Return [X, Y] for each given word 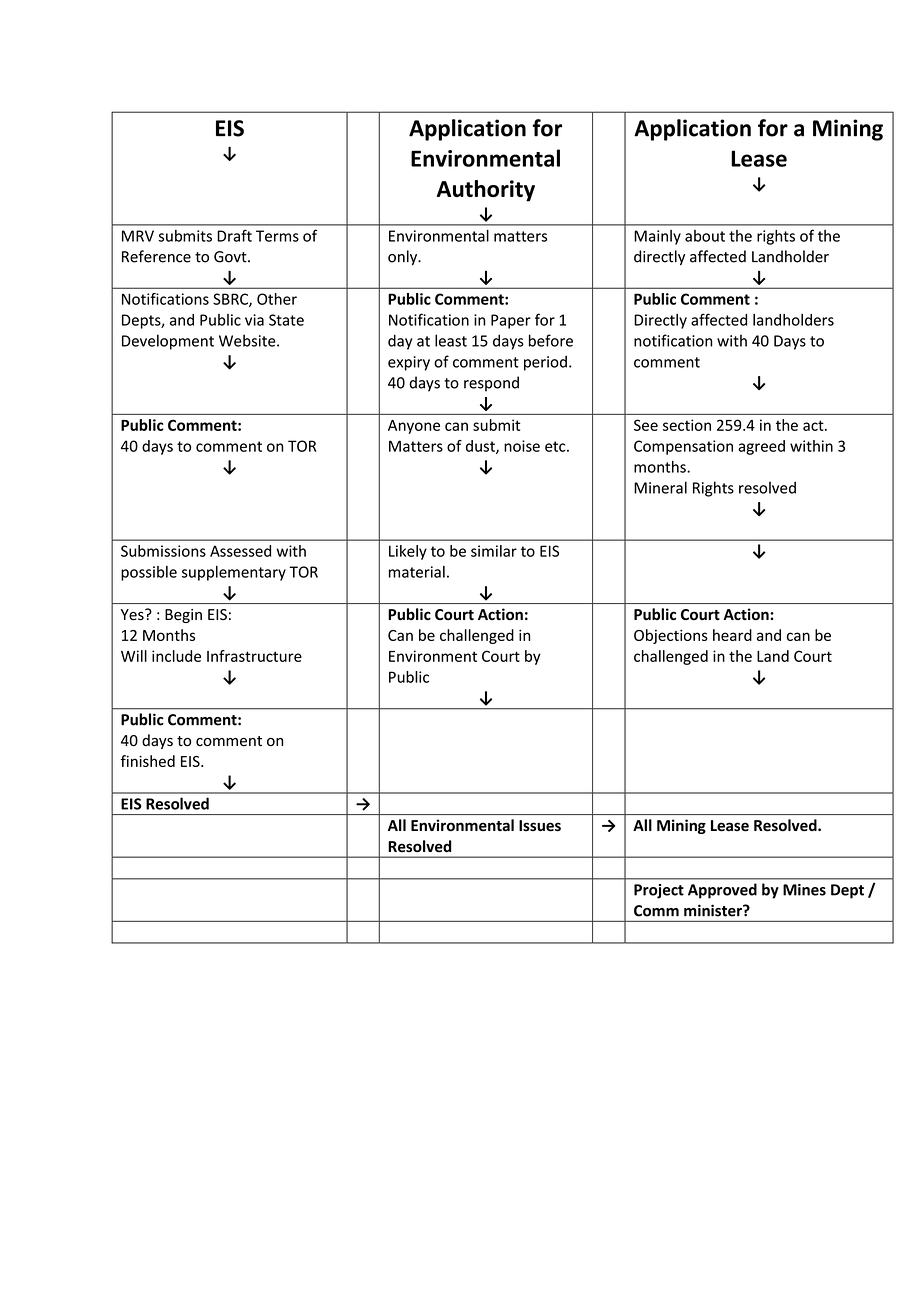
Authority [486, 191]
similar [494, 551]
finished [148, 761]
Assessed [240, 551]
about [705, 236]
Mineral [660, 487]
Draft [234, 235]
